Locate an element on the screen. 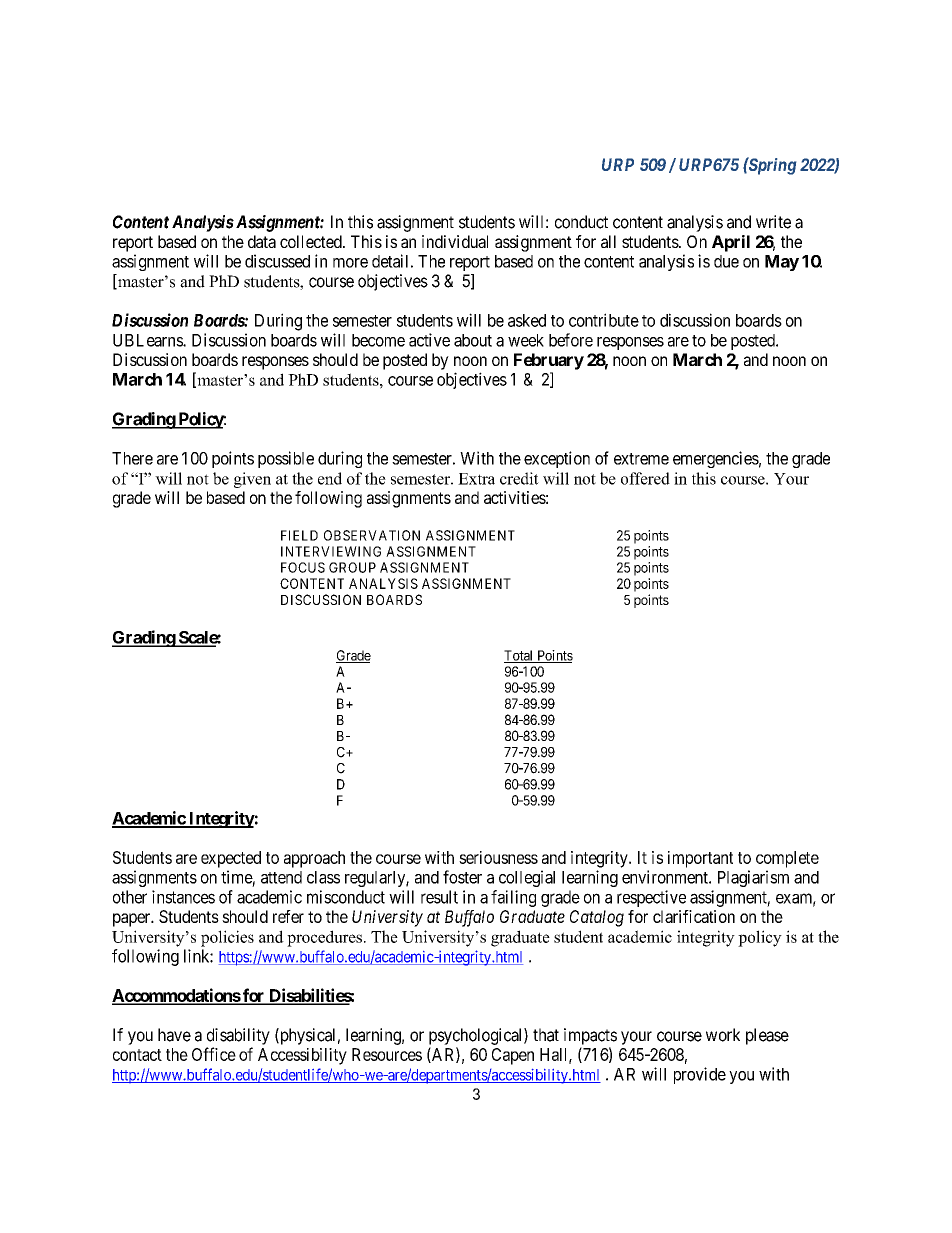 The width and height of the screenshot is (952, 1233). extreme is located at coordinates (641, 459).
